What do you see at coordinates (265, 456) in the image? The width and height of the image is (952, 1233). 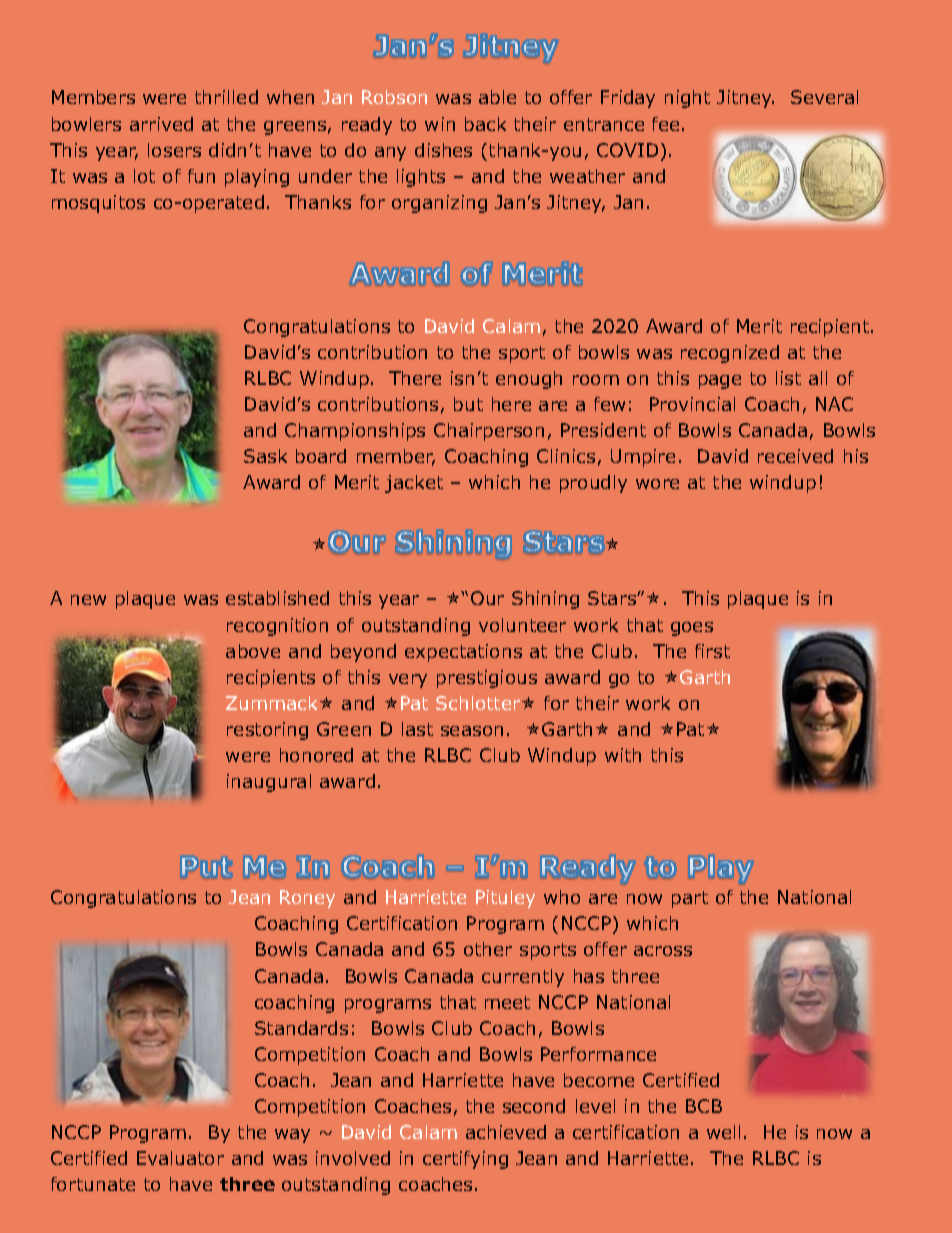 I see `Sask` at bounding box center [265, 456].
